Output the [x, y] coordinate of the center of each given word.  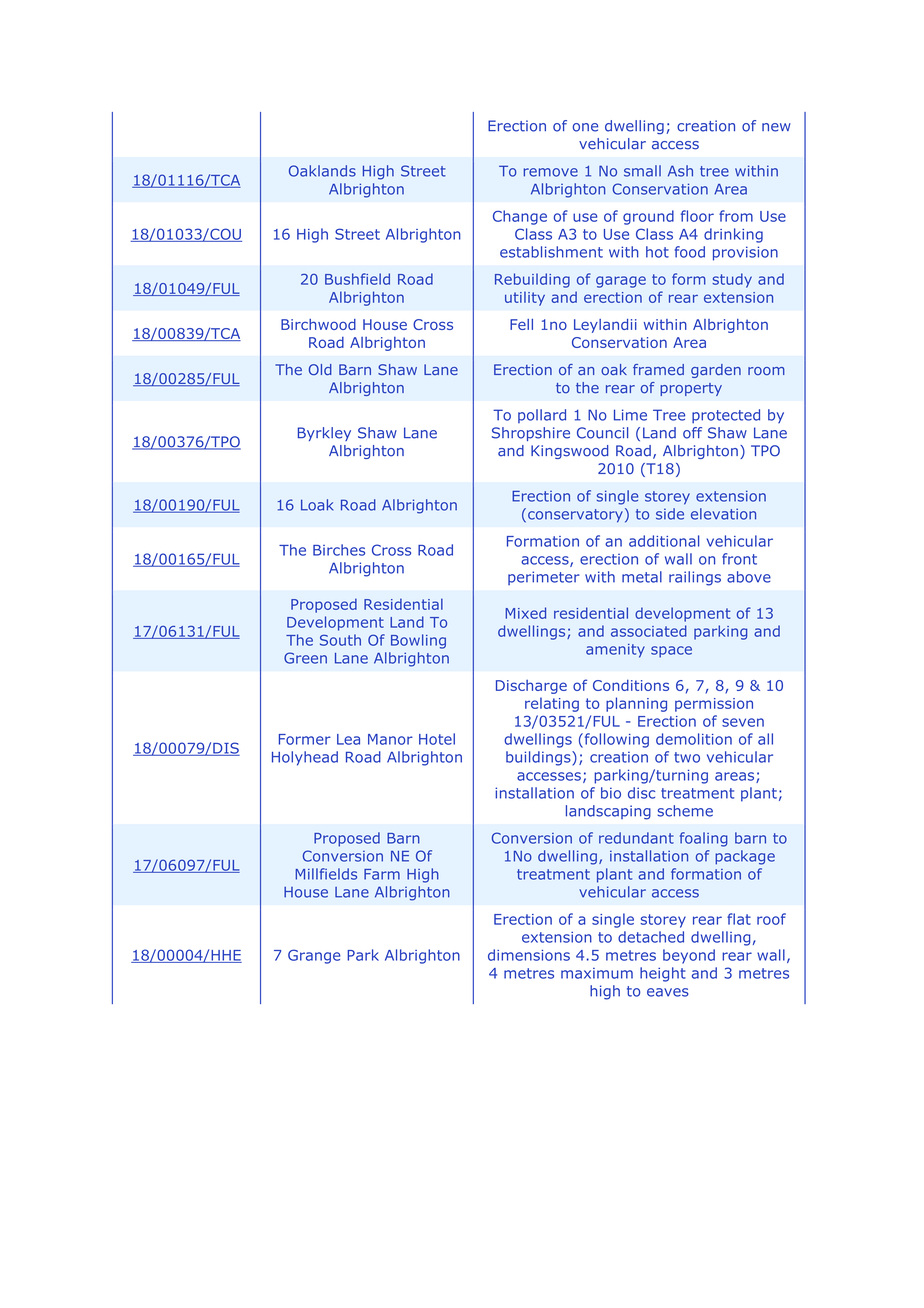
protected [726, 416]
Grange [314, 956]
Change [520, 217]
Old [320, 369]
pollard [542, 416]
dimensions [529, 955]
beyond [689, 956]
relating [552, 704]
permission [714, 705]
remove [551, 172]
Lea [348, 739]
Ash [680, 171]
